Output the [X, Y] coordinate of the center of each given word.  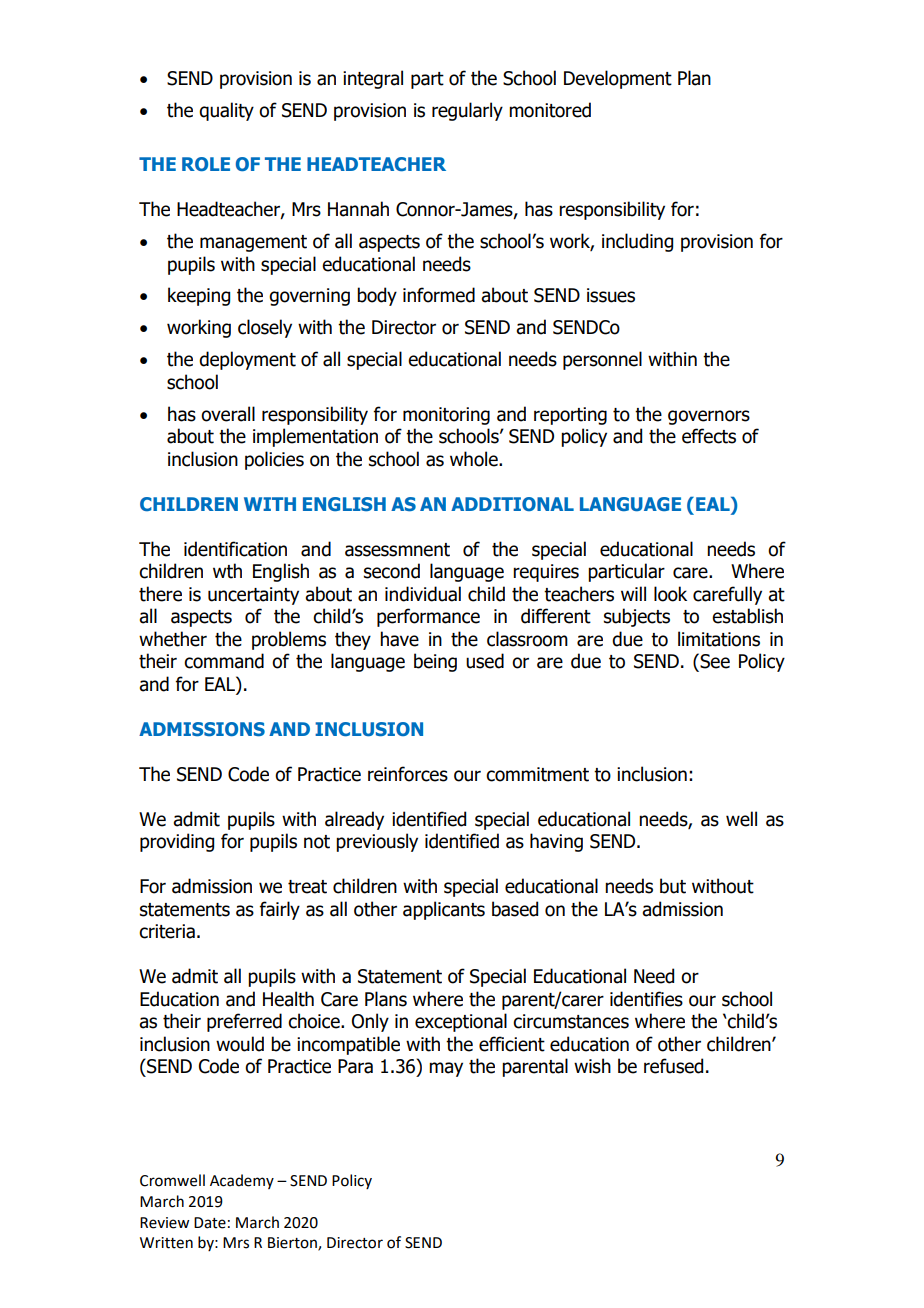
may [446, 1069]
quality [226, 111]
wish [592, 1066]
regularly [467, 111]
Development [618, 79]
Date [210, 1223]
